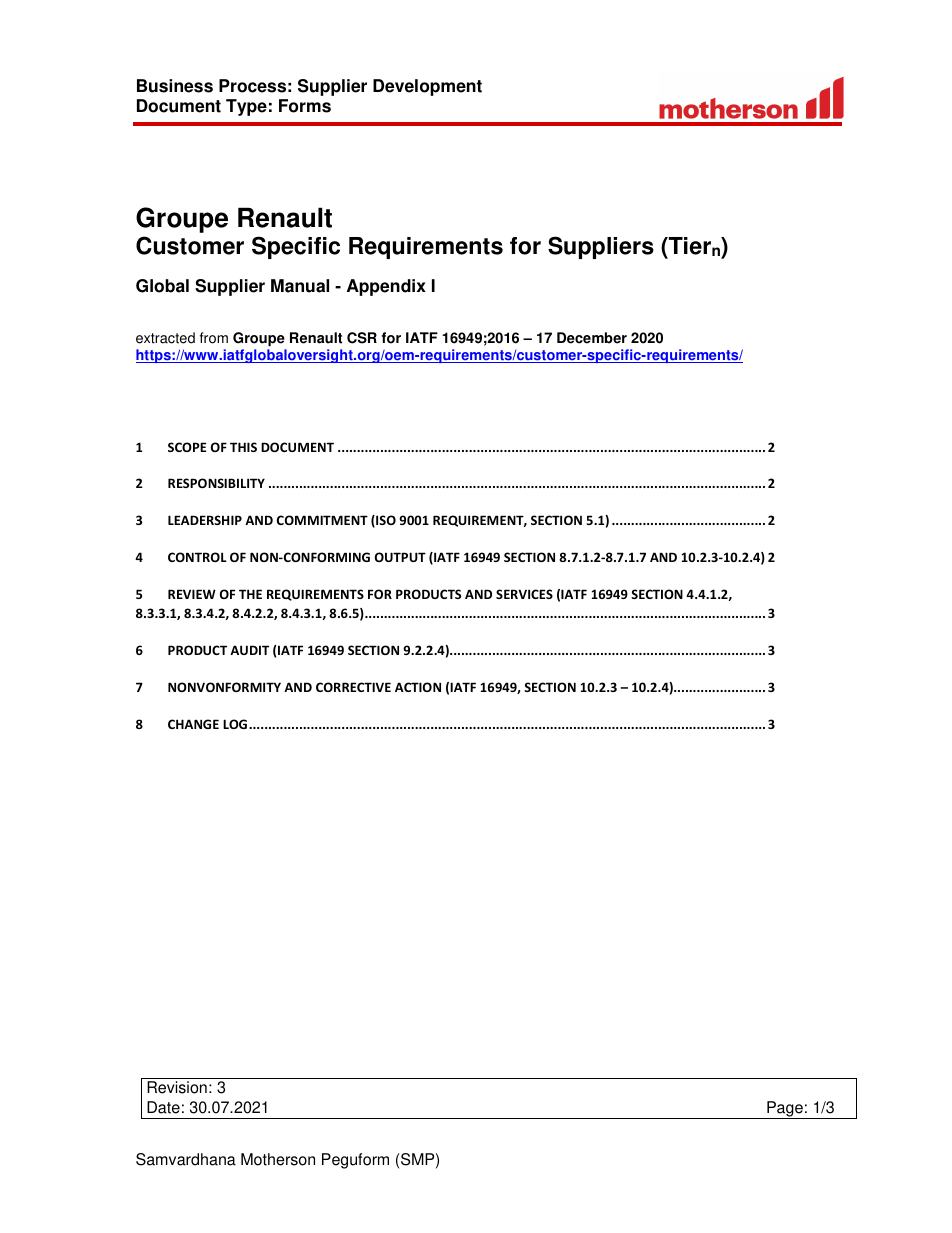 This document has height=1233, width=952. What do you see at coordinates (427, 87) in the document?
I see `Development` at bounding box center [427, 87].
